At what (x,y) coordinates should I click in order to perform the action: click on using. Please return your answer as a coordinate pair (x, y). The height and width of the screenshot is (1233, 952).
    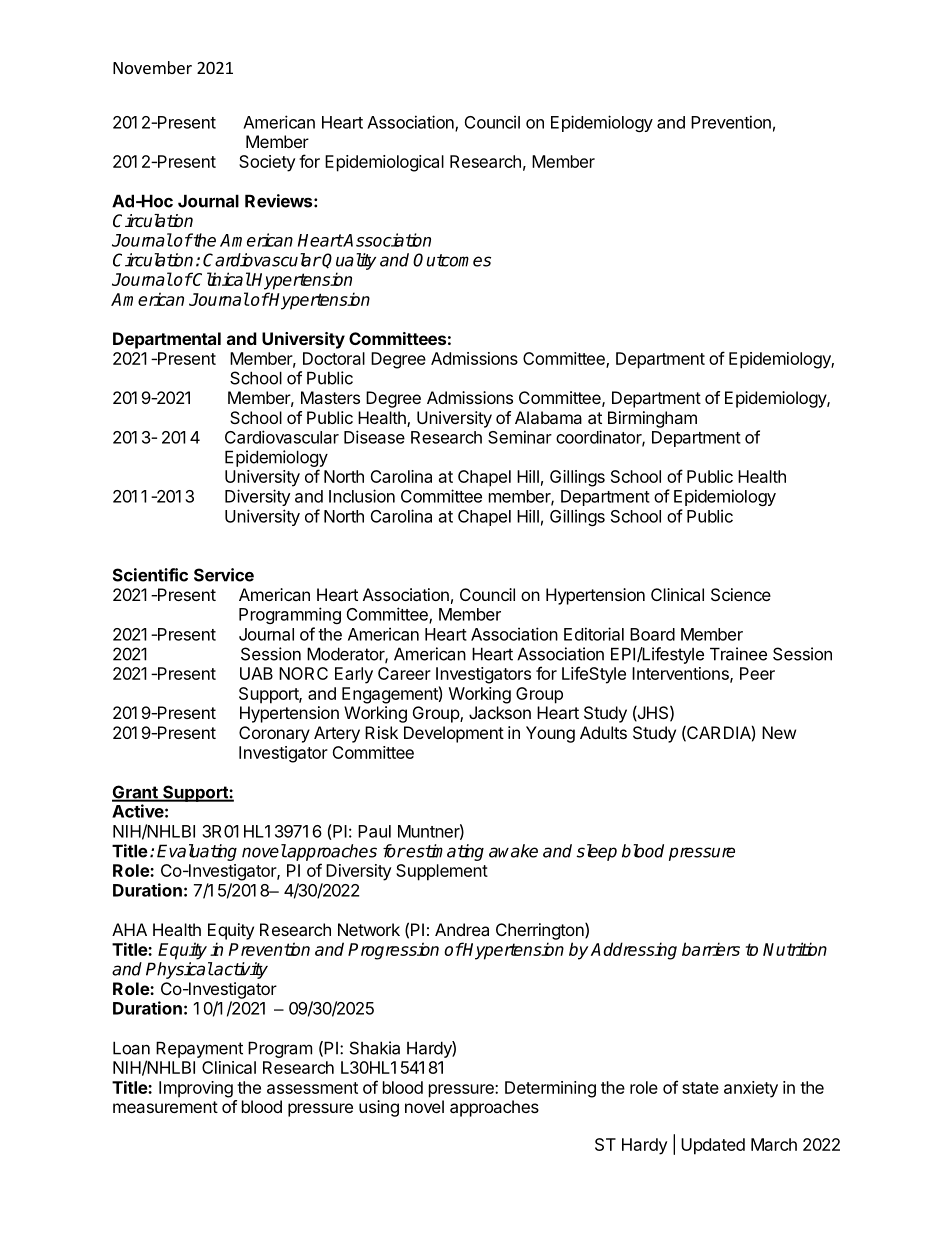
    Looking at the image, I should click on (379, 1108).
